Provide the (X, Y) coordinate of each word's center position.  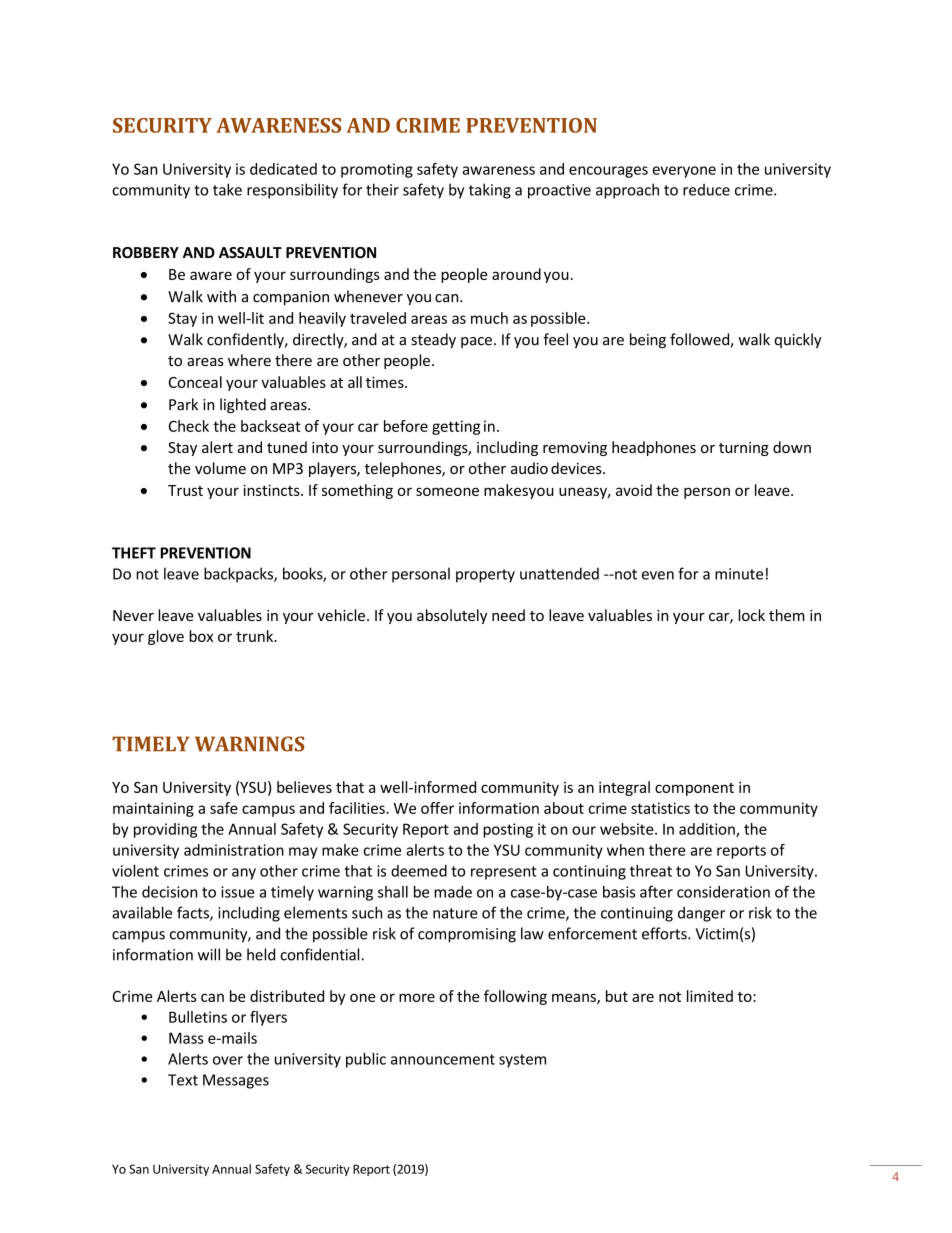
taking (490, 191)
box (201, 636)
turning (744, 449)
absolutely (452, 616)
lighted (243, 405)
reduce (706, 190)
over (228, 1060)
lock (751, 615)
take (227, 189)
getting (456, 427)
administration (234, 850)
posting (508, 830)
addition (708, 830)
